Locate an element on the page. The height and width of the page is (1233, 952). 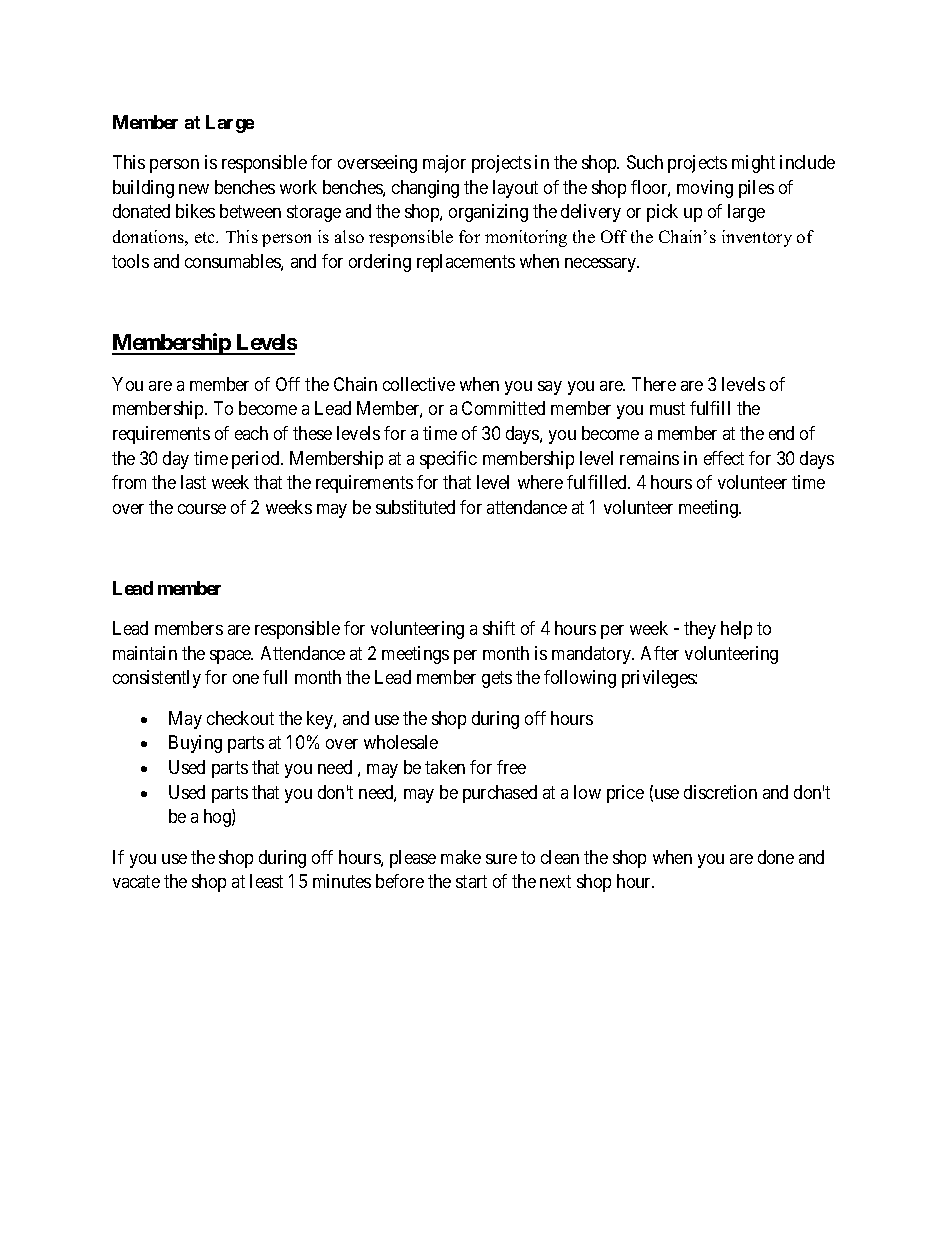
course is located at coordinates (202, 509).
